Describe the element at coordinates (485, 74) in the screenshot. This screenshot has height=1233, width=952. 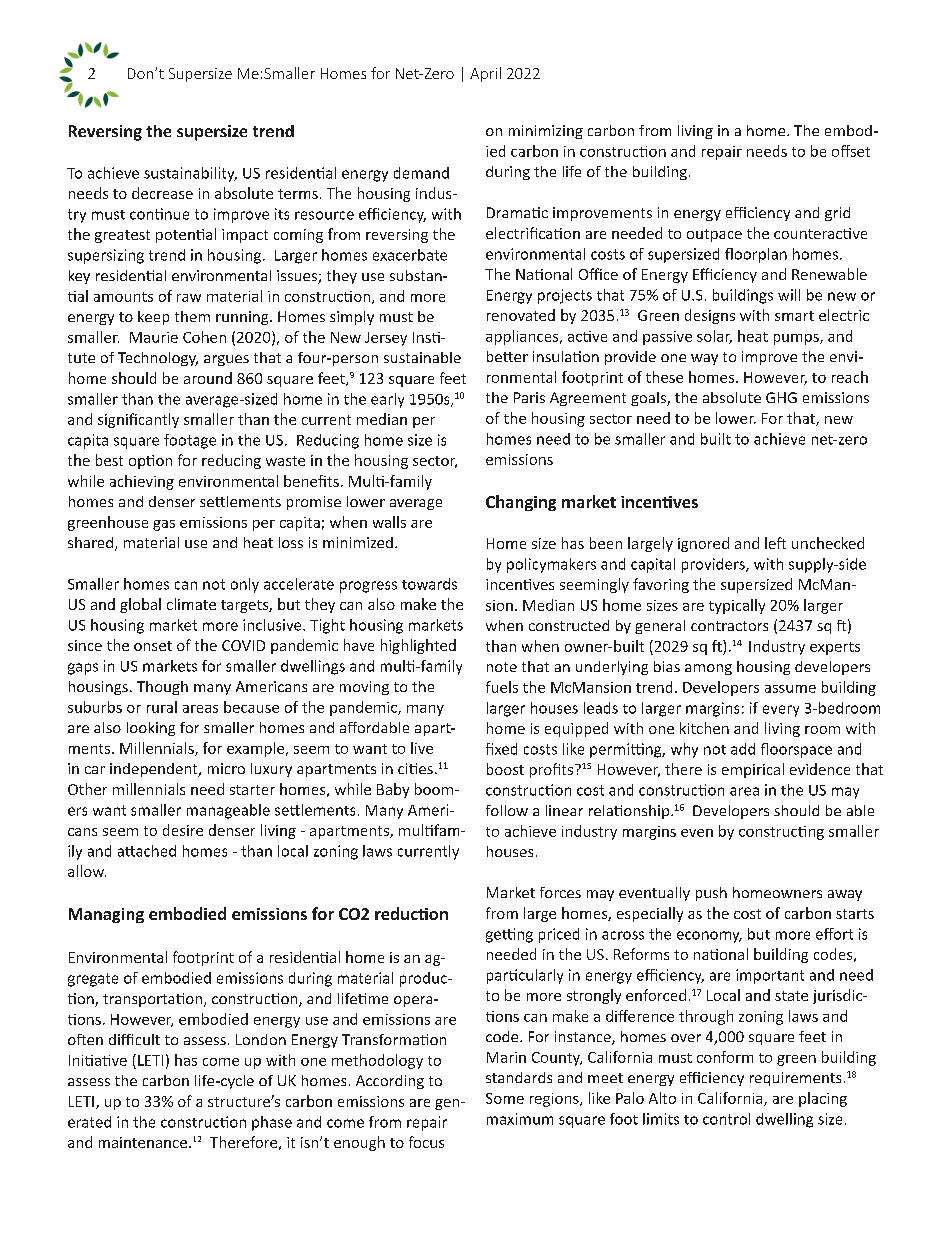
I see `April` at that location.
